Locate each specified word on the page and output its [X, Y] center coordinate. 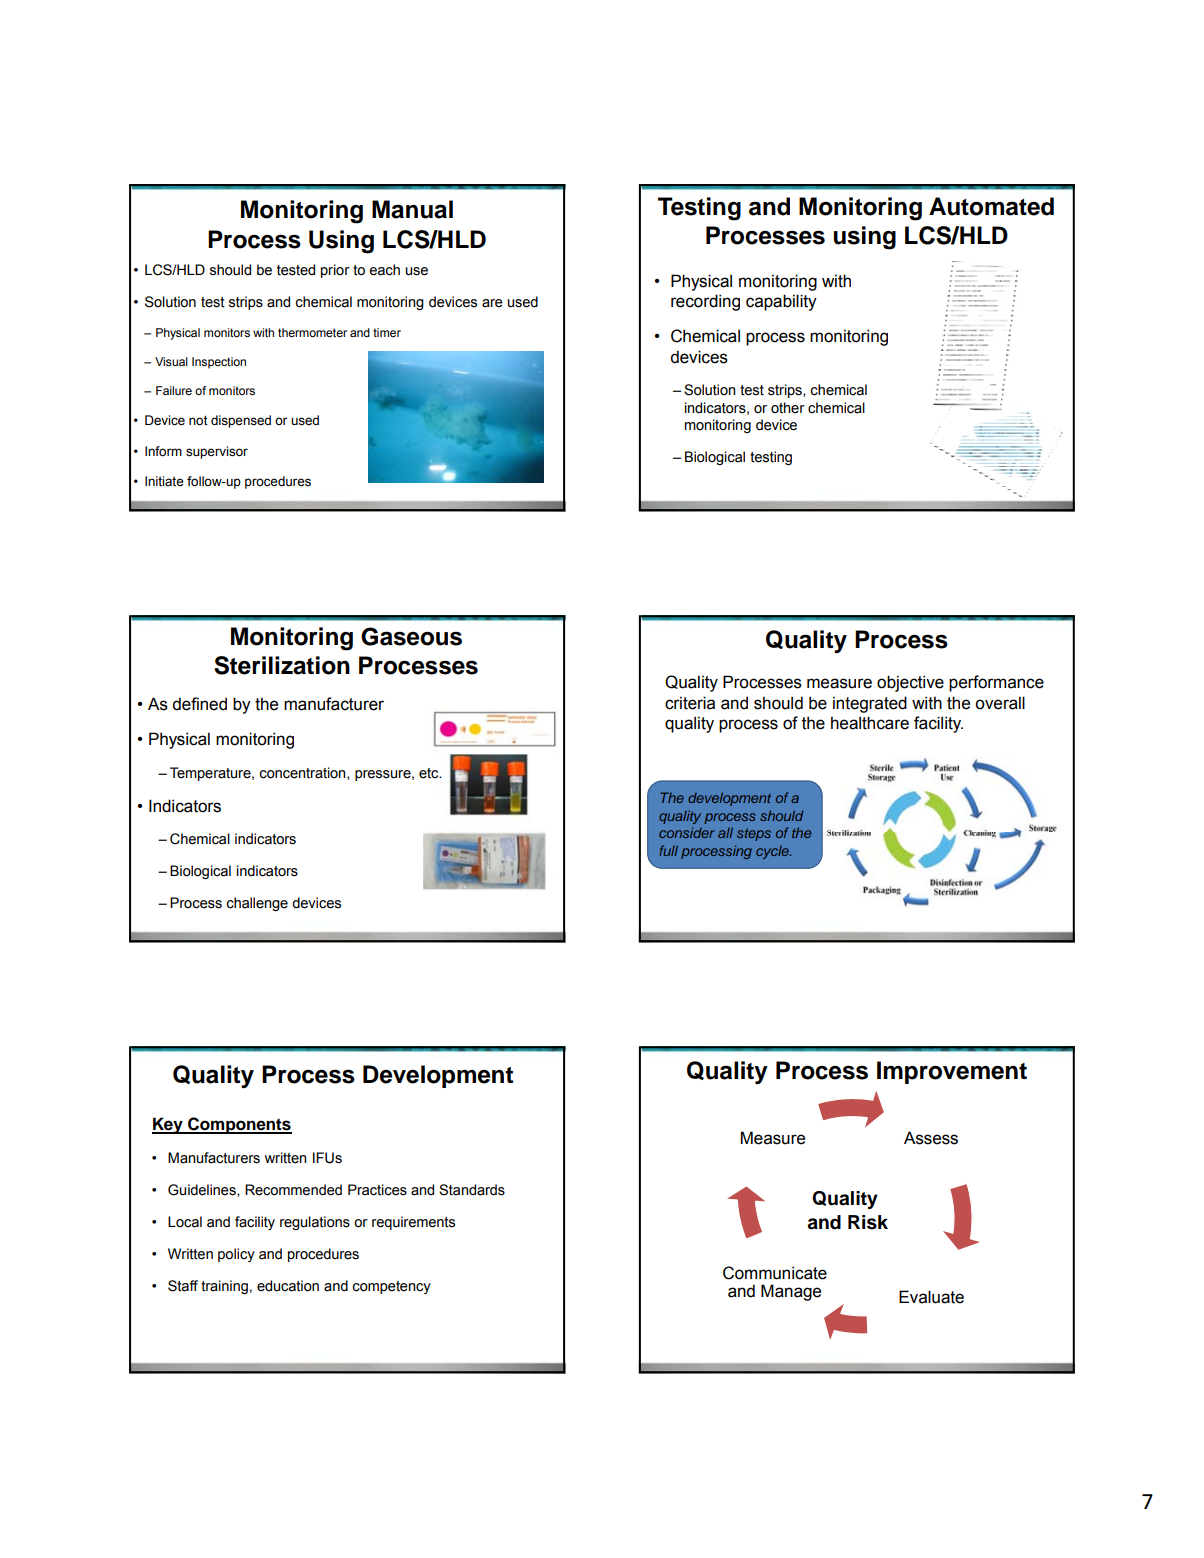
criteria [690, 703]
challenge [257, 904]
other [788, 408]
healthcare [870, 723]
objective [910, 683]
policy [236, 1255]
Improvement [952, 1072]
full [668, 850]
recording [705, 302]
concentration [303, 773]
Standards [472, 1190]
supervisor [217, 452]
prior [335, 271]
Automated [991, 206]
